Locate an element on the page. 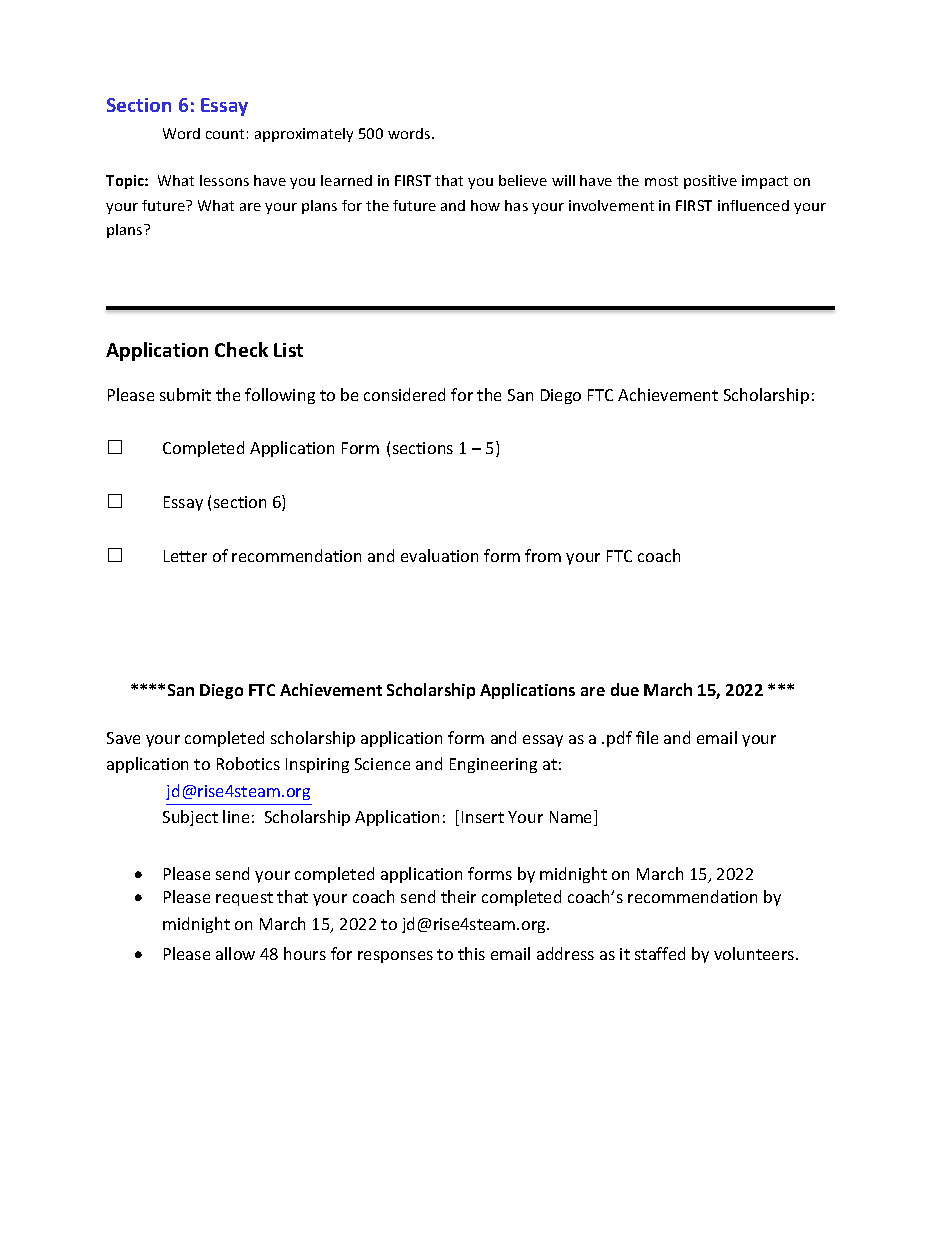 The image size is (952, 1233). positive is located at coordinates (710, 182).
